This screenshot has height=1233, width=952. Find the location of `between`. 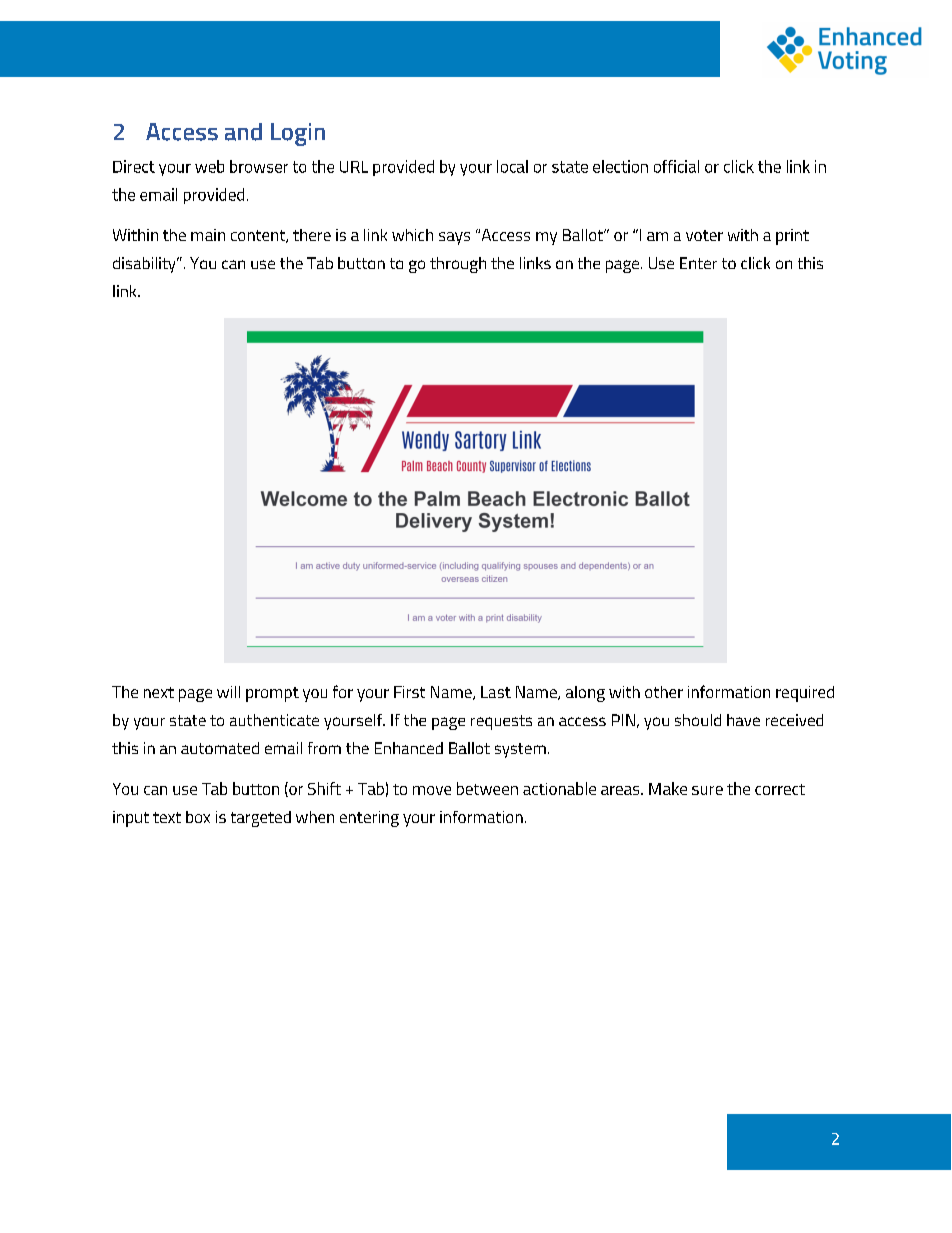

between is located at coordinates (487, 788).
